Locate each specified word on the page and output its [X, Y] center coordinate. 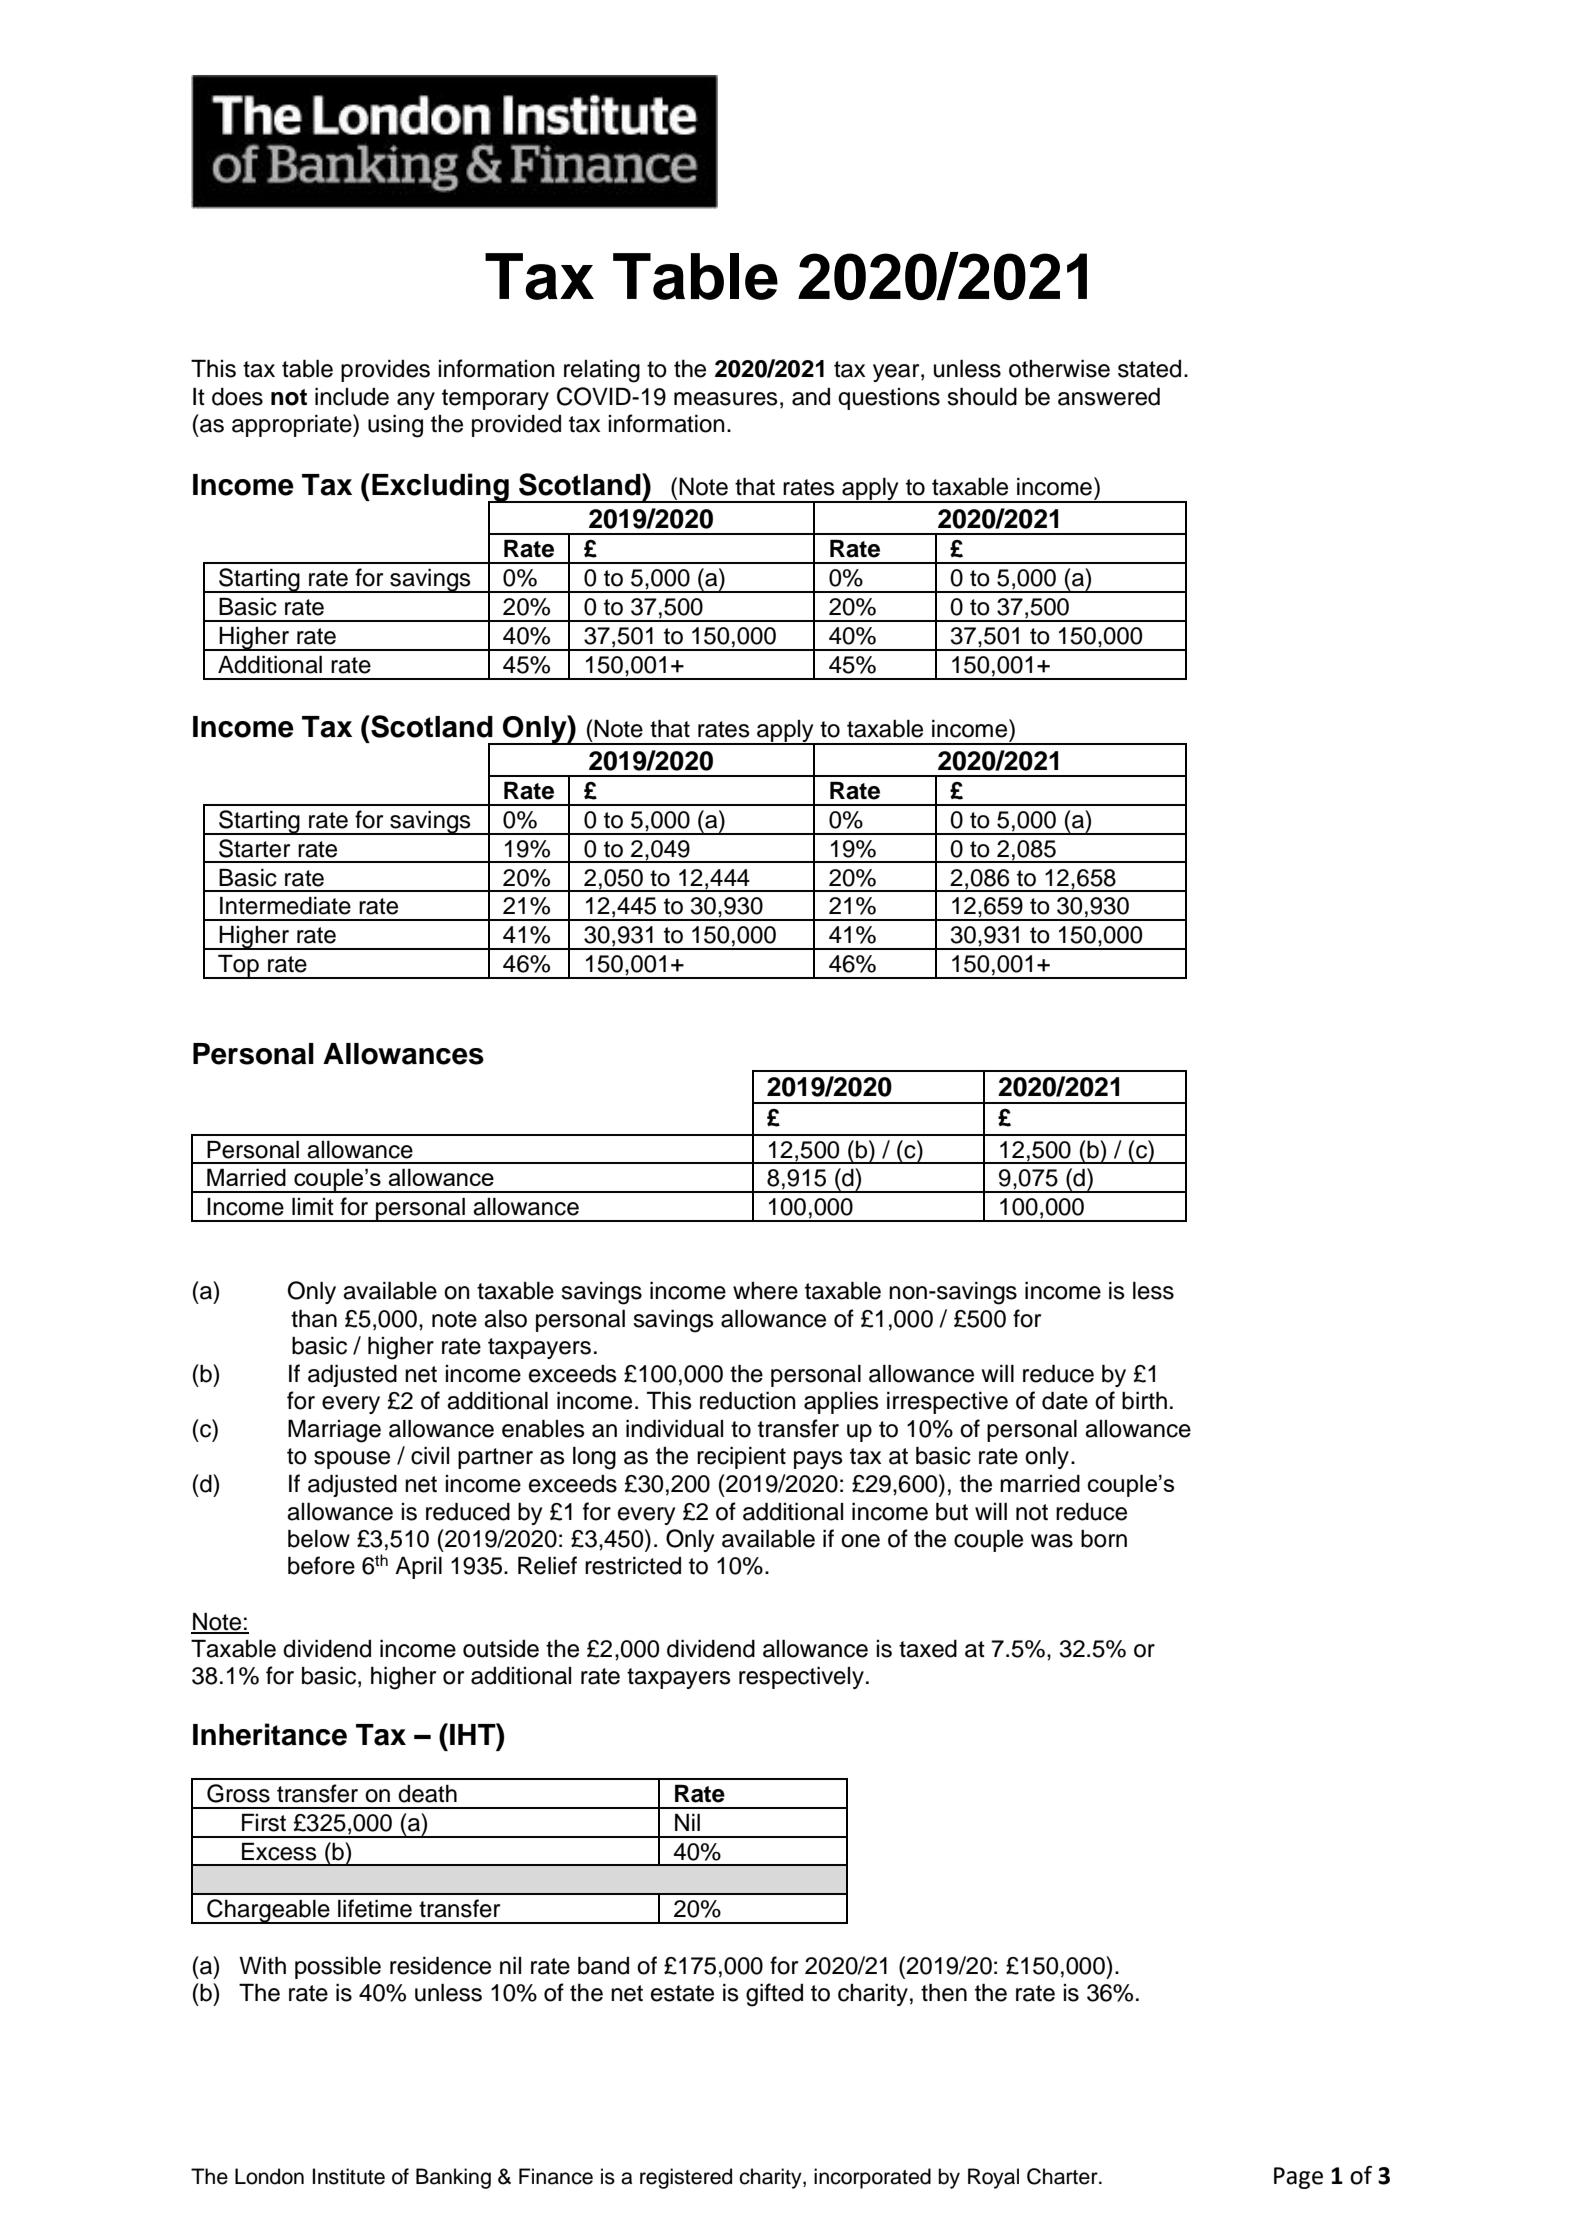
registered [686, 2178]
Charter [1063, 2176]
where [765, 1291]
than [314, 1318]
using [395, 426]
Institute [349, 2176]
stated [1149, 369]
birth [1144, 1400]
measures [726, 399]
